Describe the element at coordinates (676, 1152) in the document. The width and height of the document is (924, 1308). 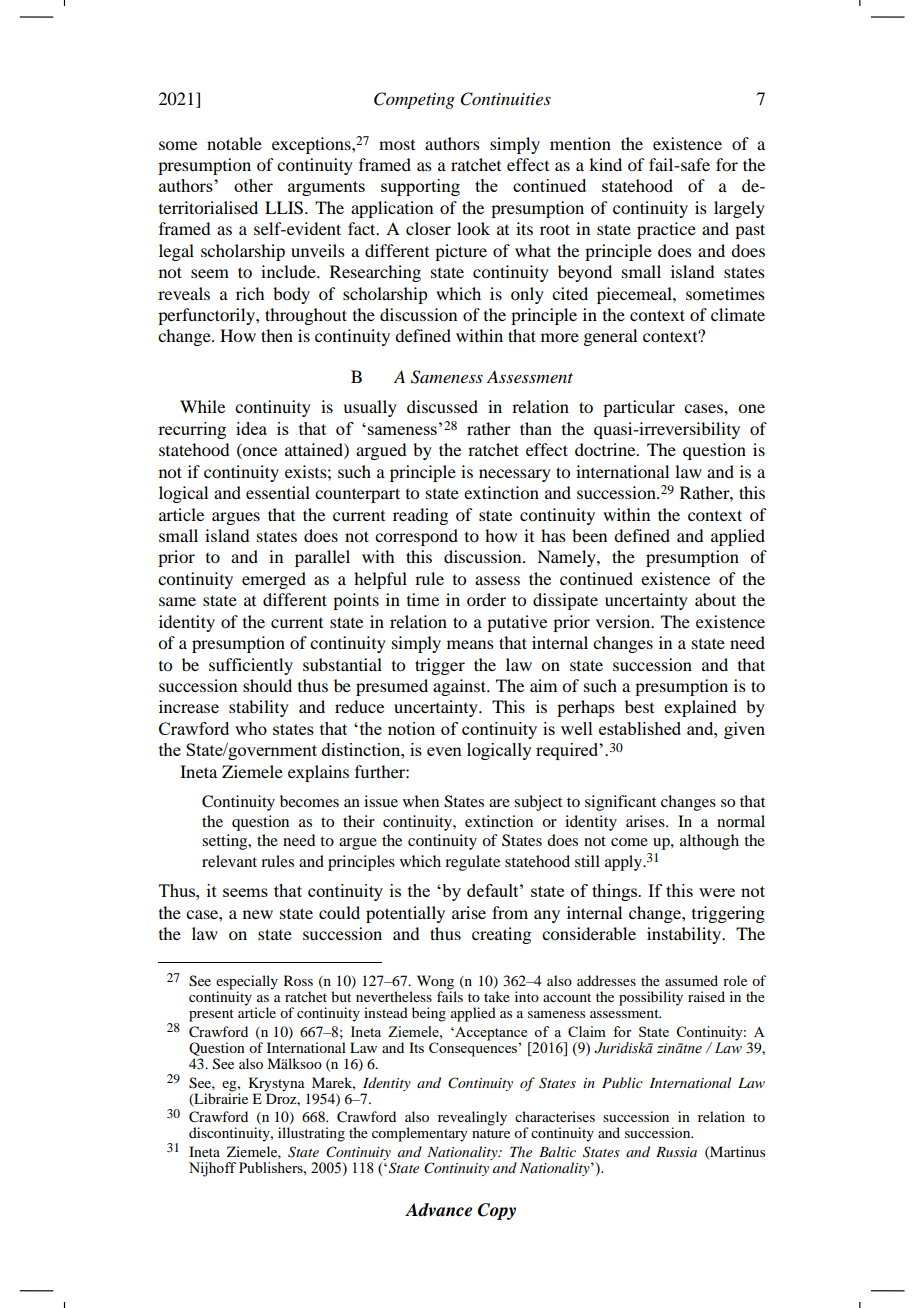
I see `Russia` at that location.
